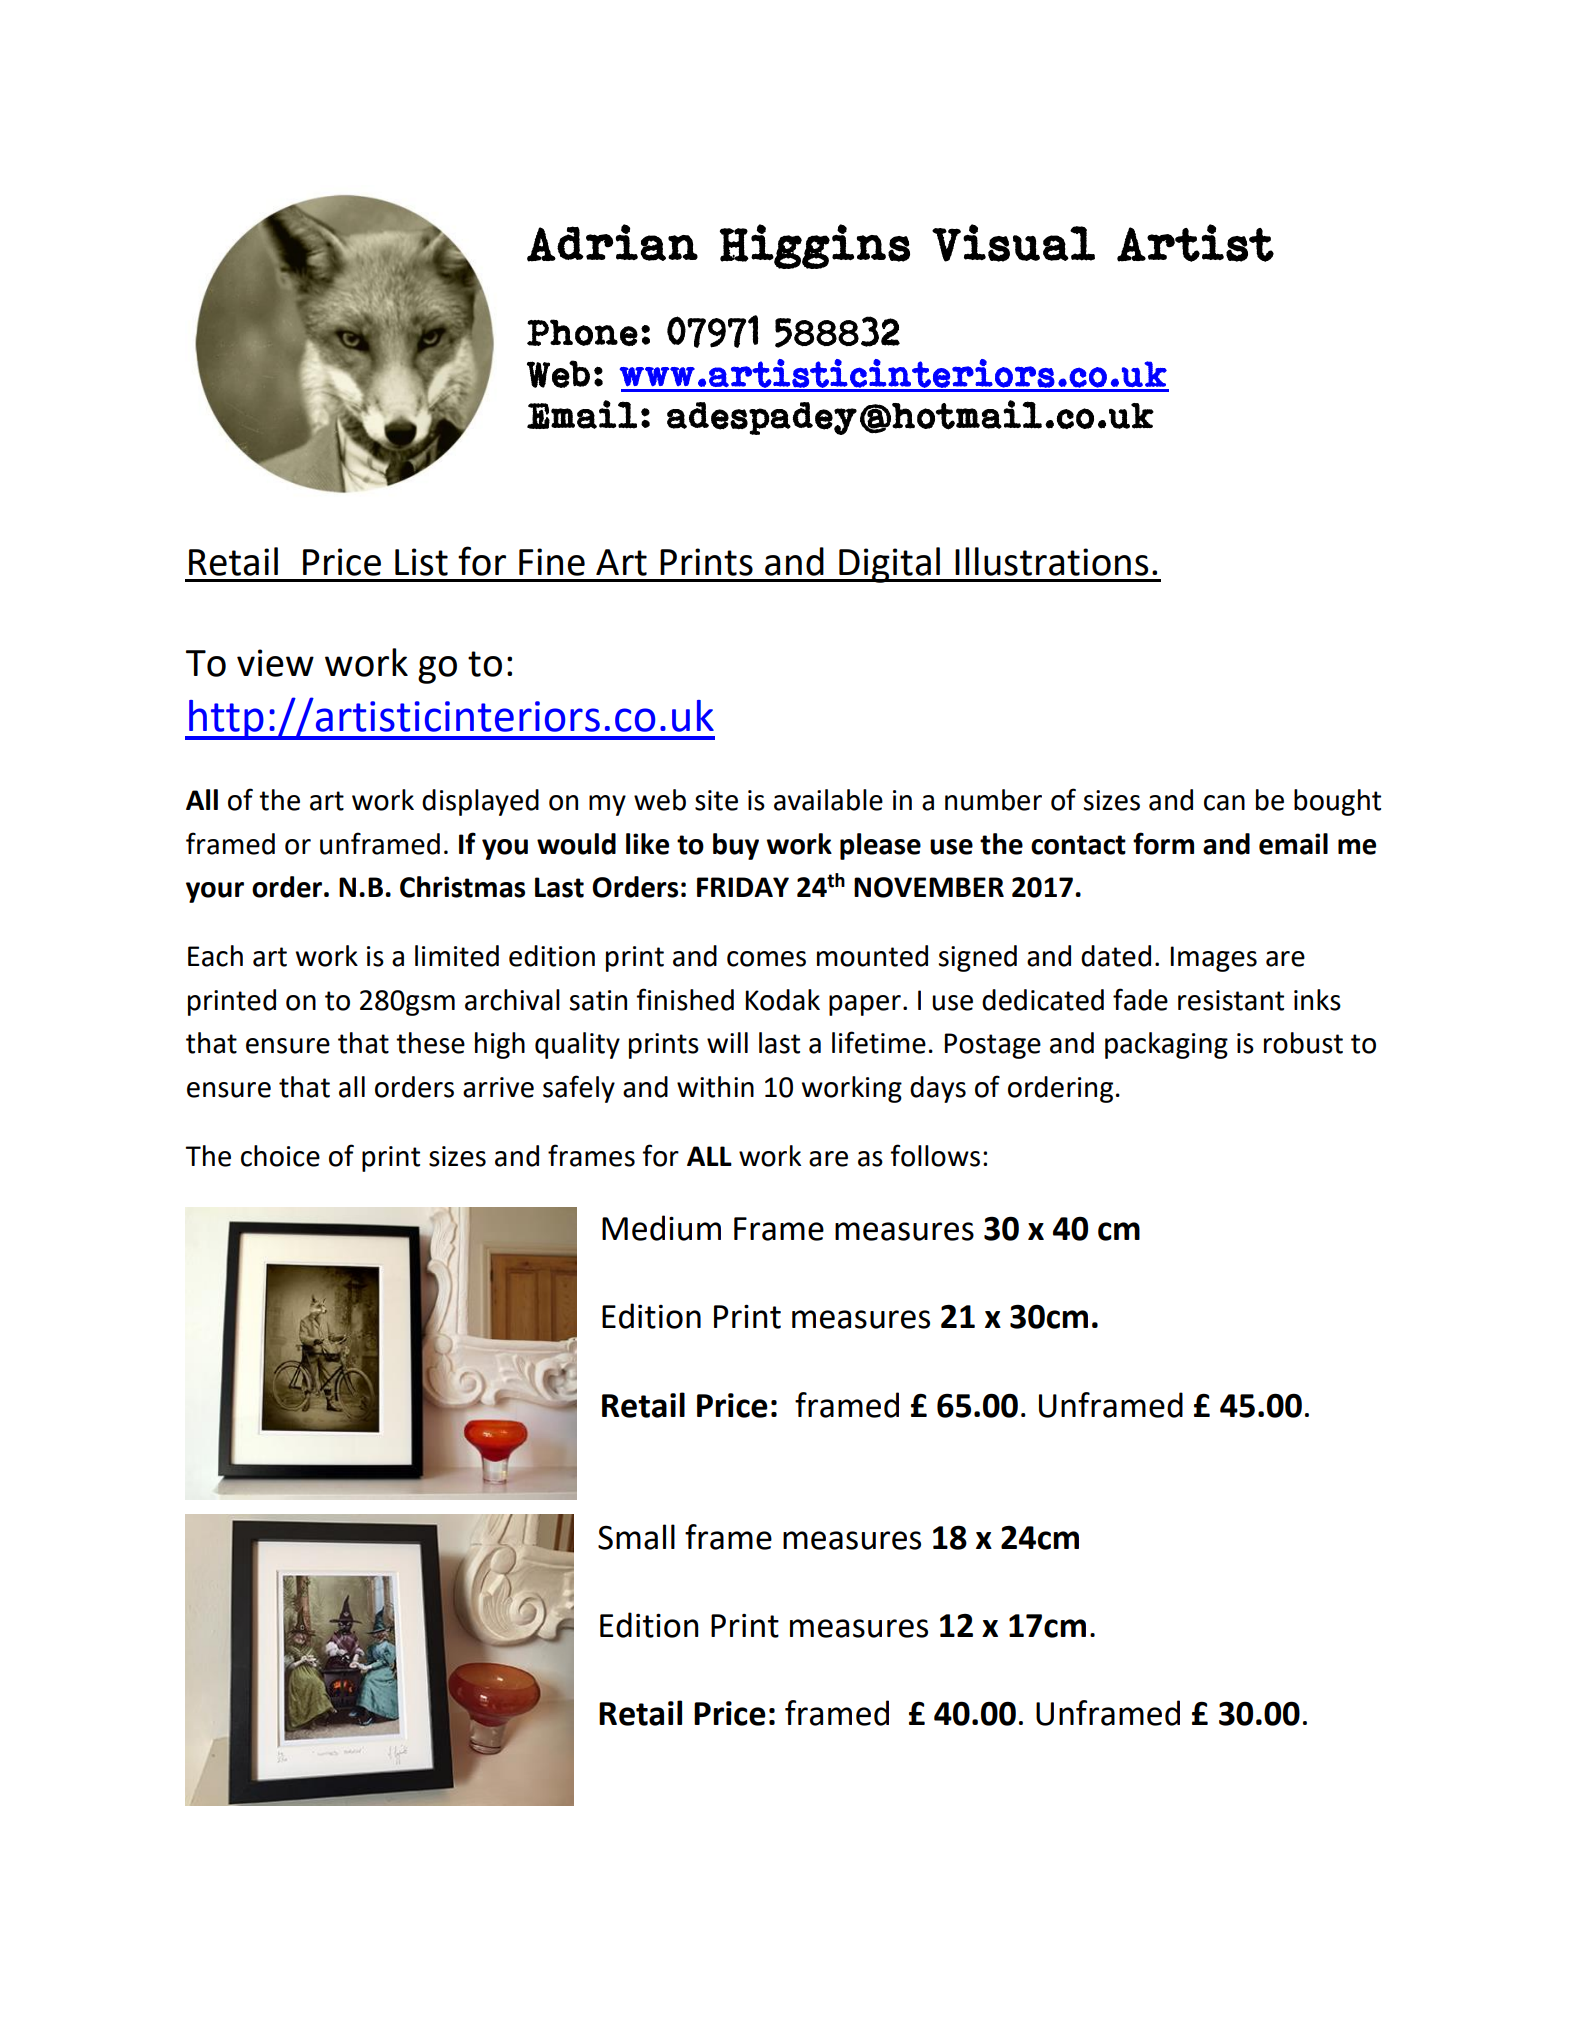  Describe the element at coordinates (582, 332) in the screenshot. I see `Phone` at that location.
